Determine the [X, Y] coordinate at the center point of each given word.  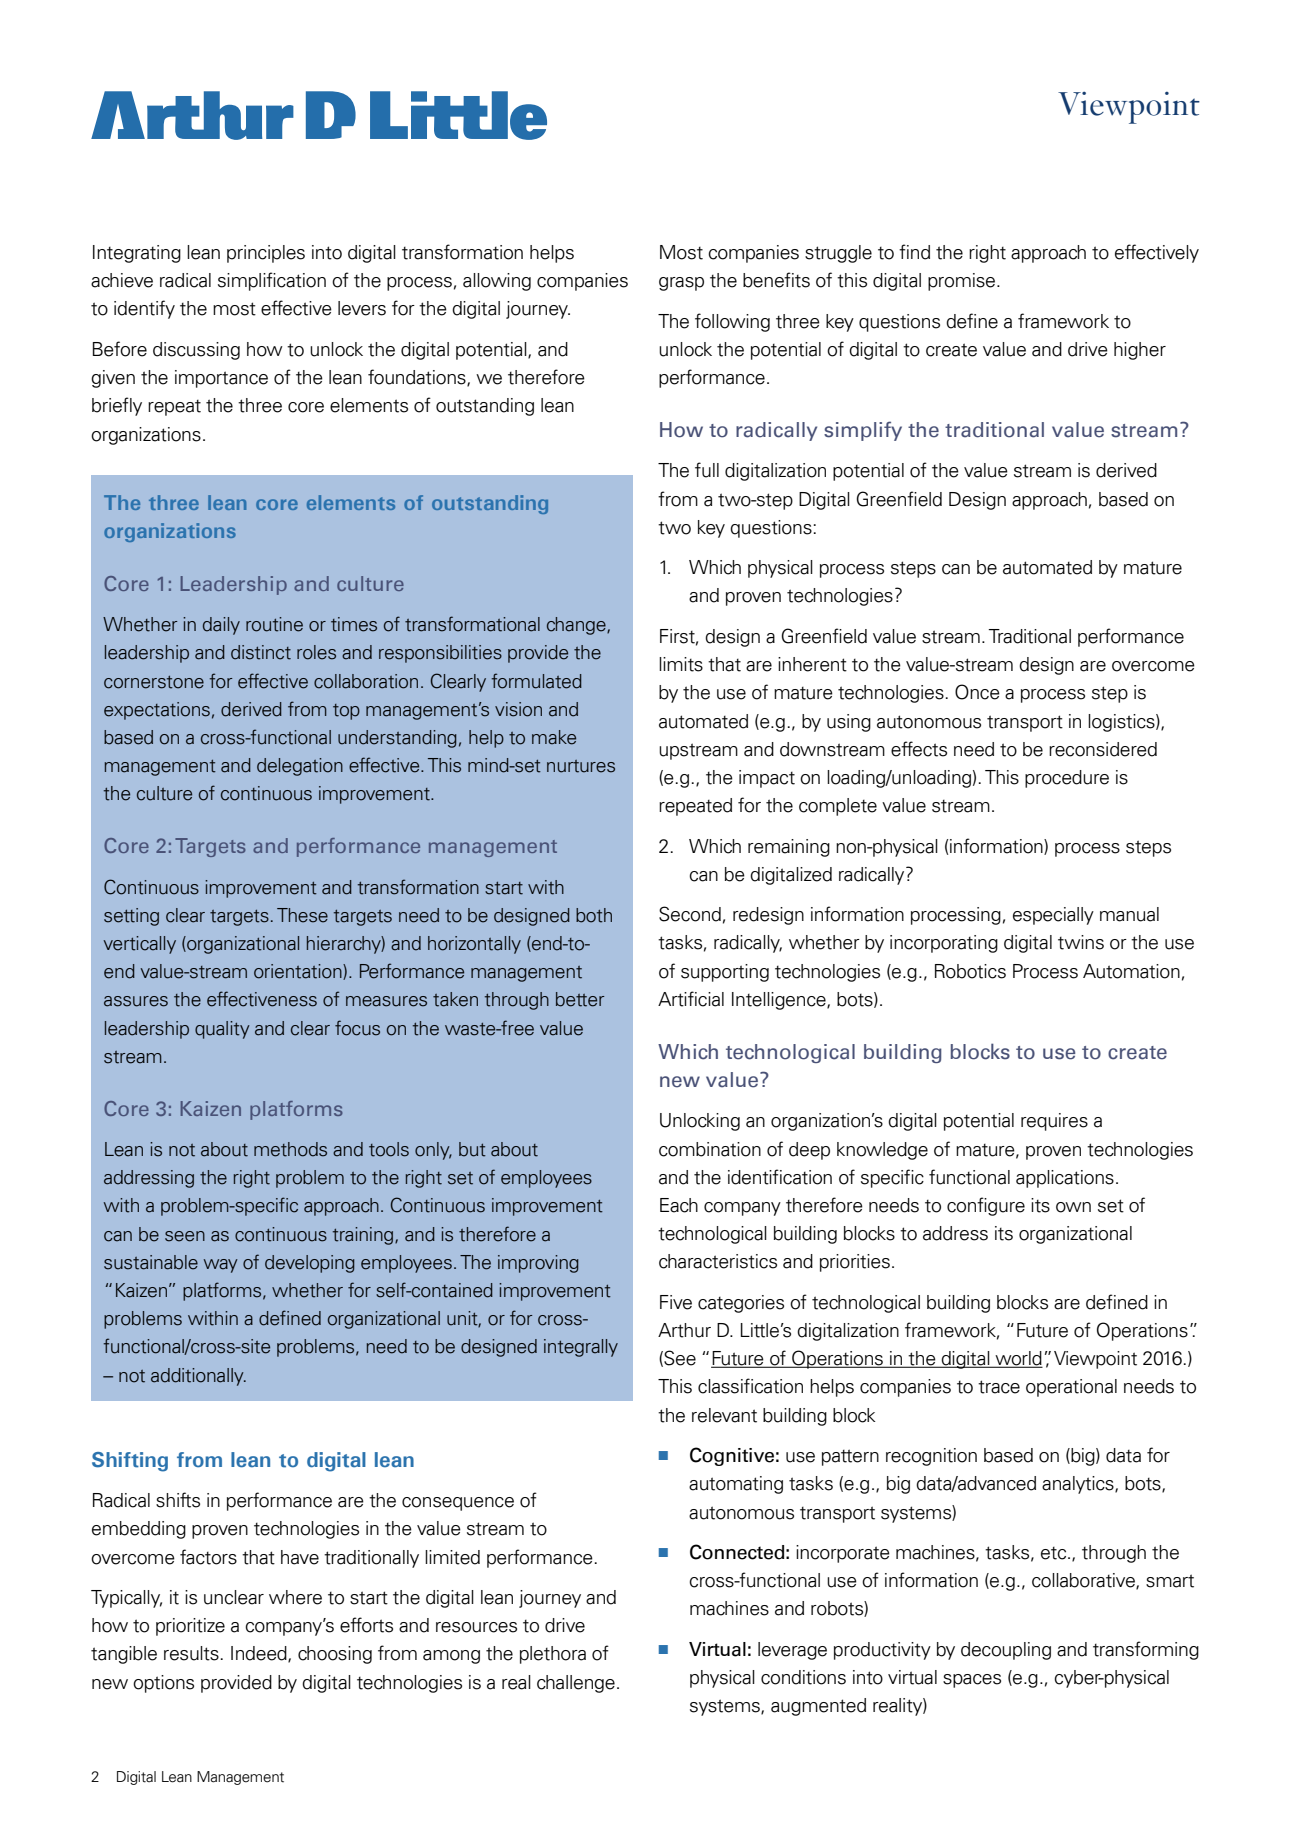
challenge [576, 1684]
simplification [272, 281]
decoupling [1006, 1651]
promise [963, 282]
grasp [681, 284]
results [191, 1653]
